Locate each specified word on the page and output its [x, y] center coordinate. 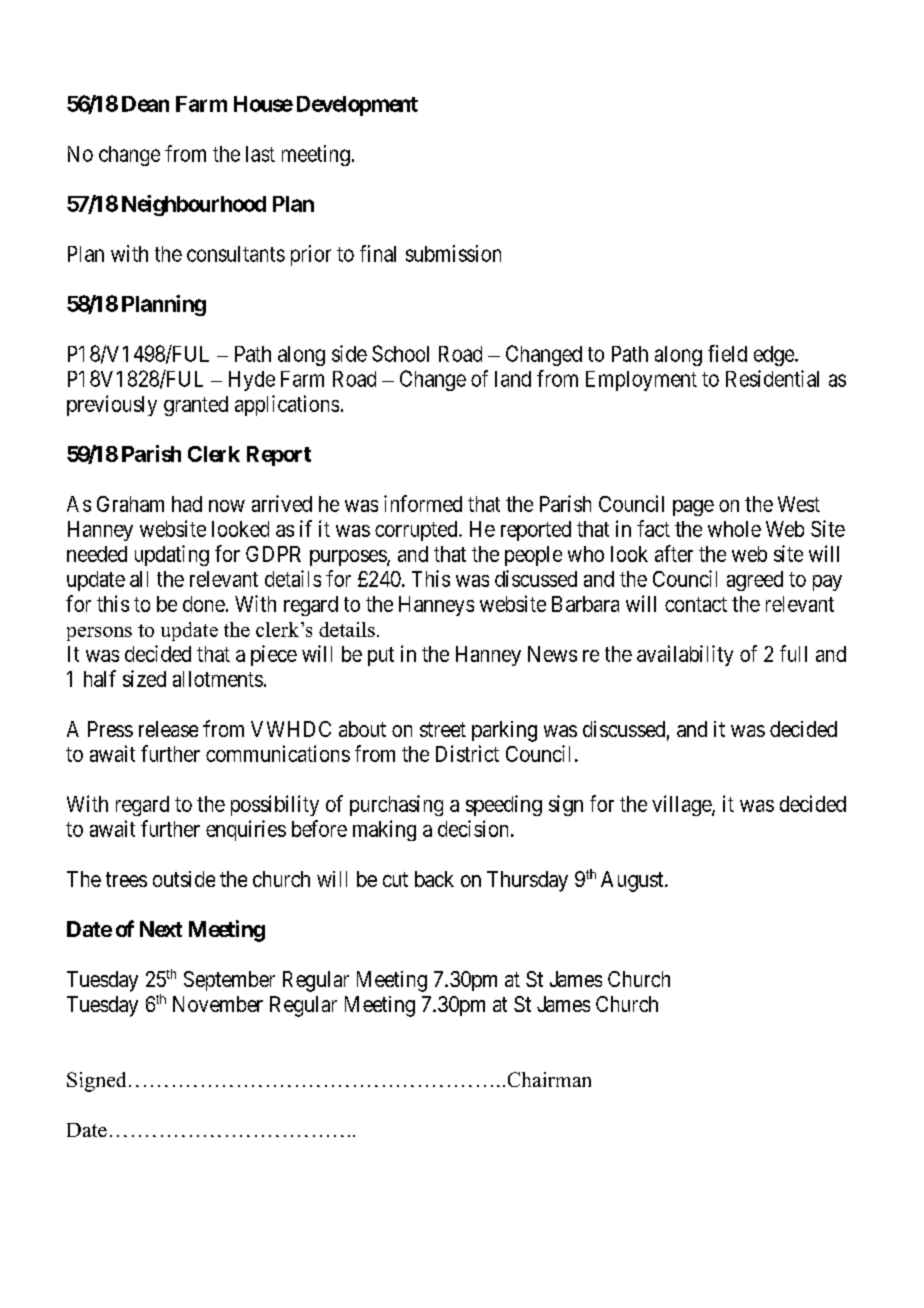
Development [357, 106]
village [682, 805]
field [727, 353]
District [467, 753]
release [168, 729]
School [400, 353]
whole [734, 529]
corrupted [417, 531]
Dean [145, 104]
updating [172, 555]
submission [453, 253]
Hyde [252, 381]
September [229, 981]
